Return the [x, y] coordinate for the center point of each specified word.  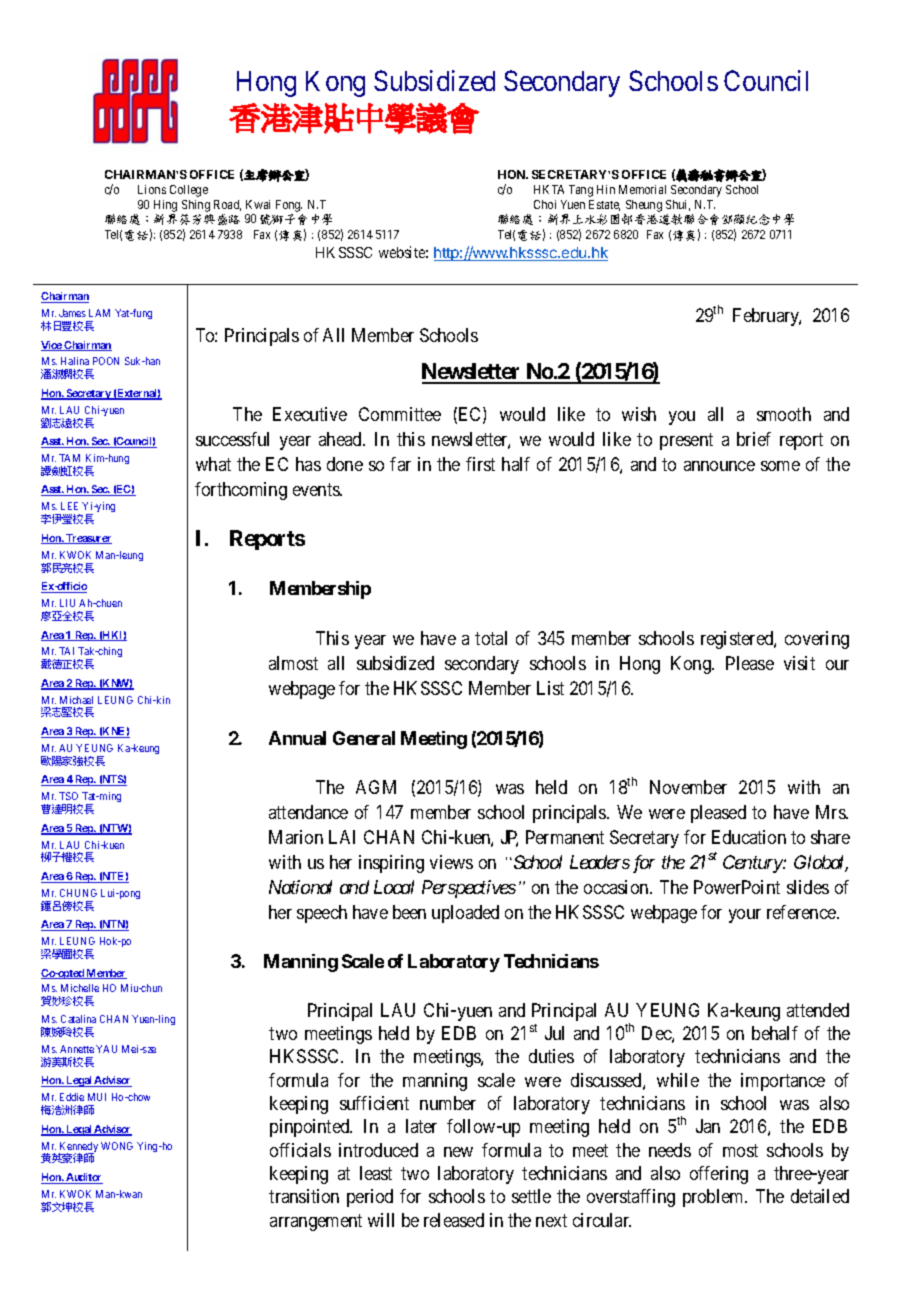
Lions [152, 189]
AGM [376, 787]
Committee [400, 414]
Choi [545, 204]
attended [818, 1010]
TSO [68, 796]
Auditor [83, 1178]
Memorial [642, 189]
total [491, 638]
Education [749, 837]
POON [106, 361]
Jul [554, 1033]
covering [817, 640]
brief [754, 439]
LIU [67, 603]
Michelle [80, 988]
